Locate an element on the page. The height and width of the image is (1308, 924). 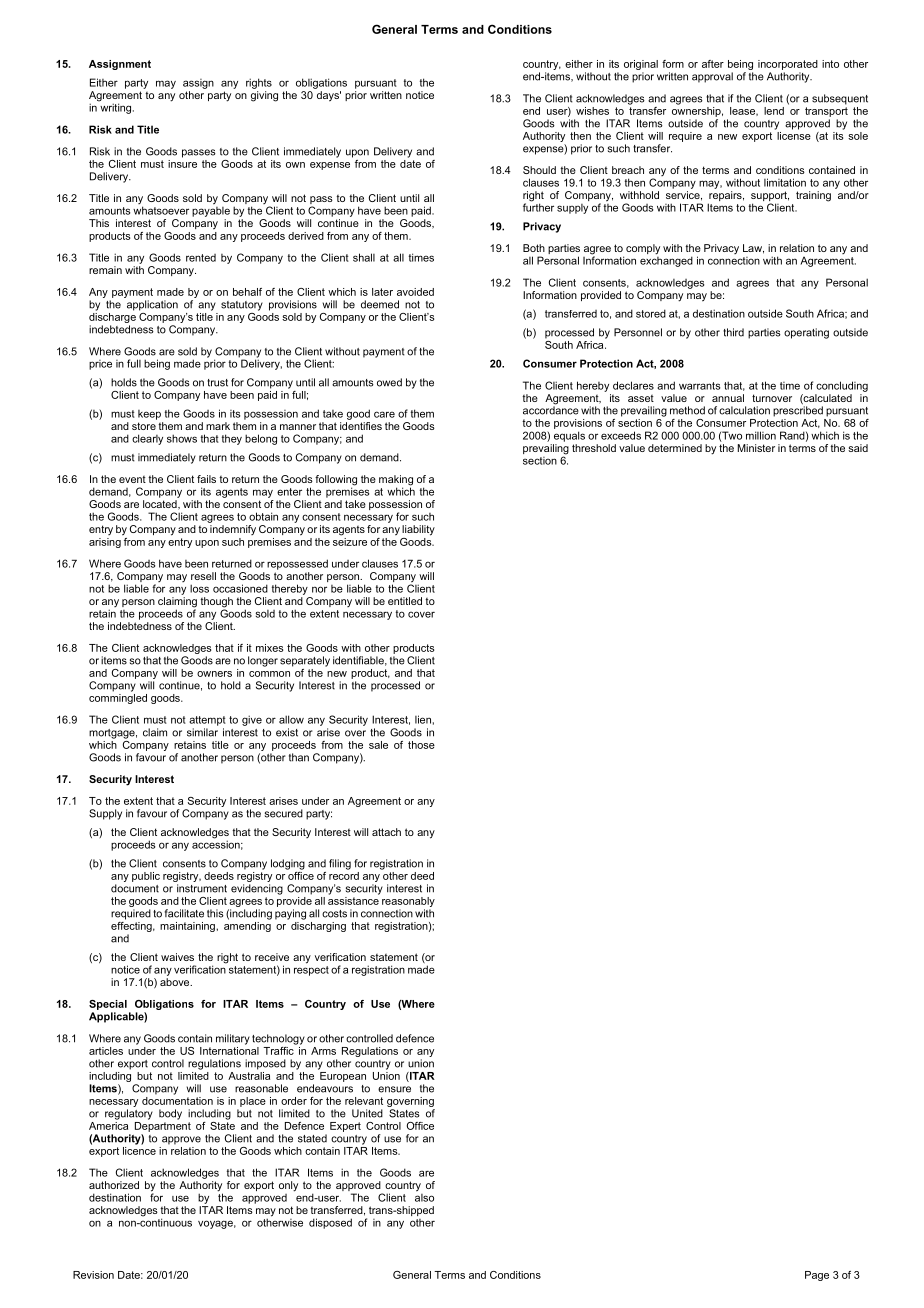
reasonably is located at coordinates (408, 903).
